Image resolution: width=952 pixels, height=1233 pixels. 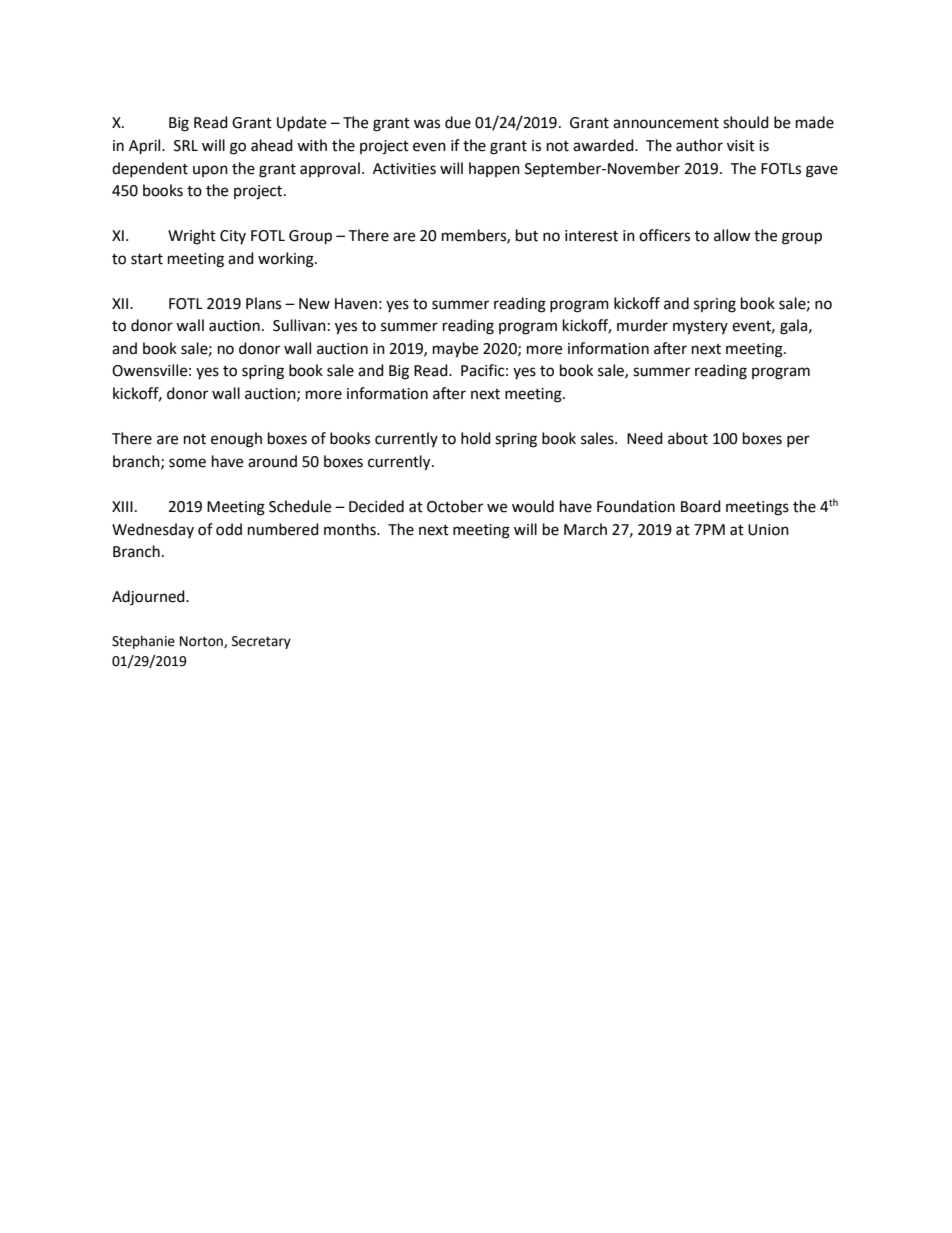 I want to click on visit, so click(x=741, y=146).
